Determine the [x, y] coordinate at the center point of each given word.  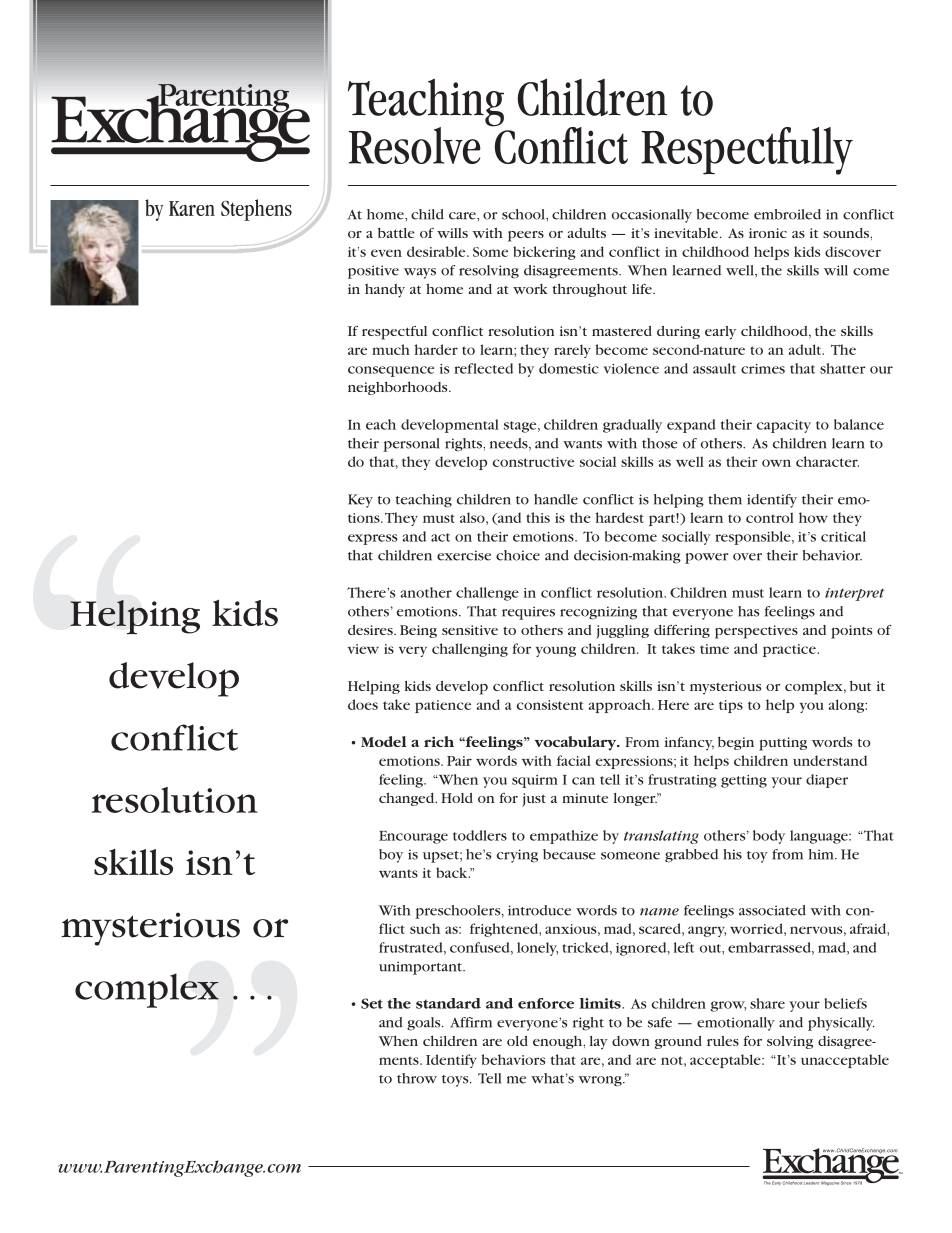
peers [526, 236]
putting [783, 744]
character [827, 461]
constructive [533, 462]
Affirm [471, 1022]
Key [360, 501]
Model [384, 741]
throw [417, 1078]
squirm [535, 781]
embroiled [787, 214]
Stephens [256, 210]
